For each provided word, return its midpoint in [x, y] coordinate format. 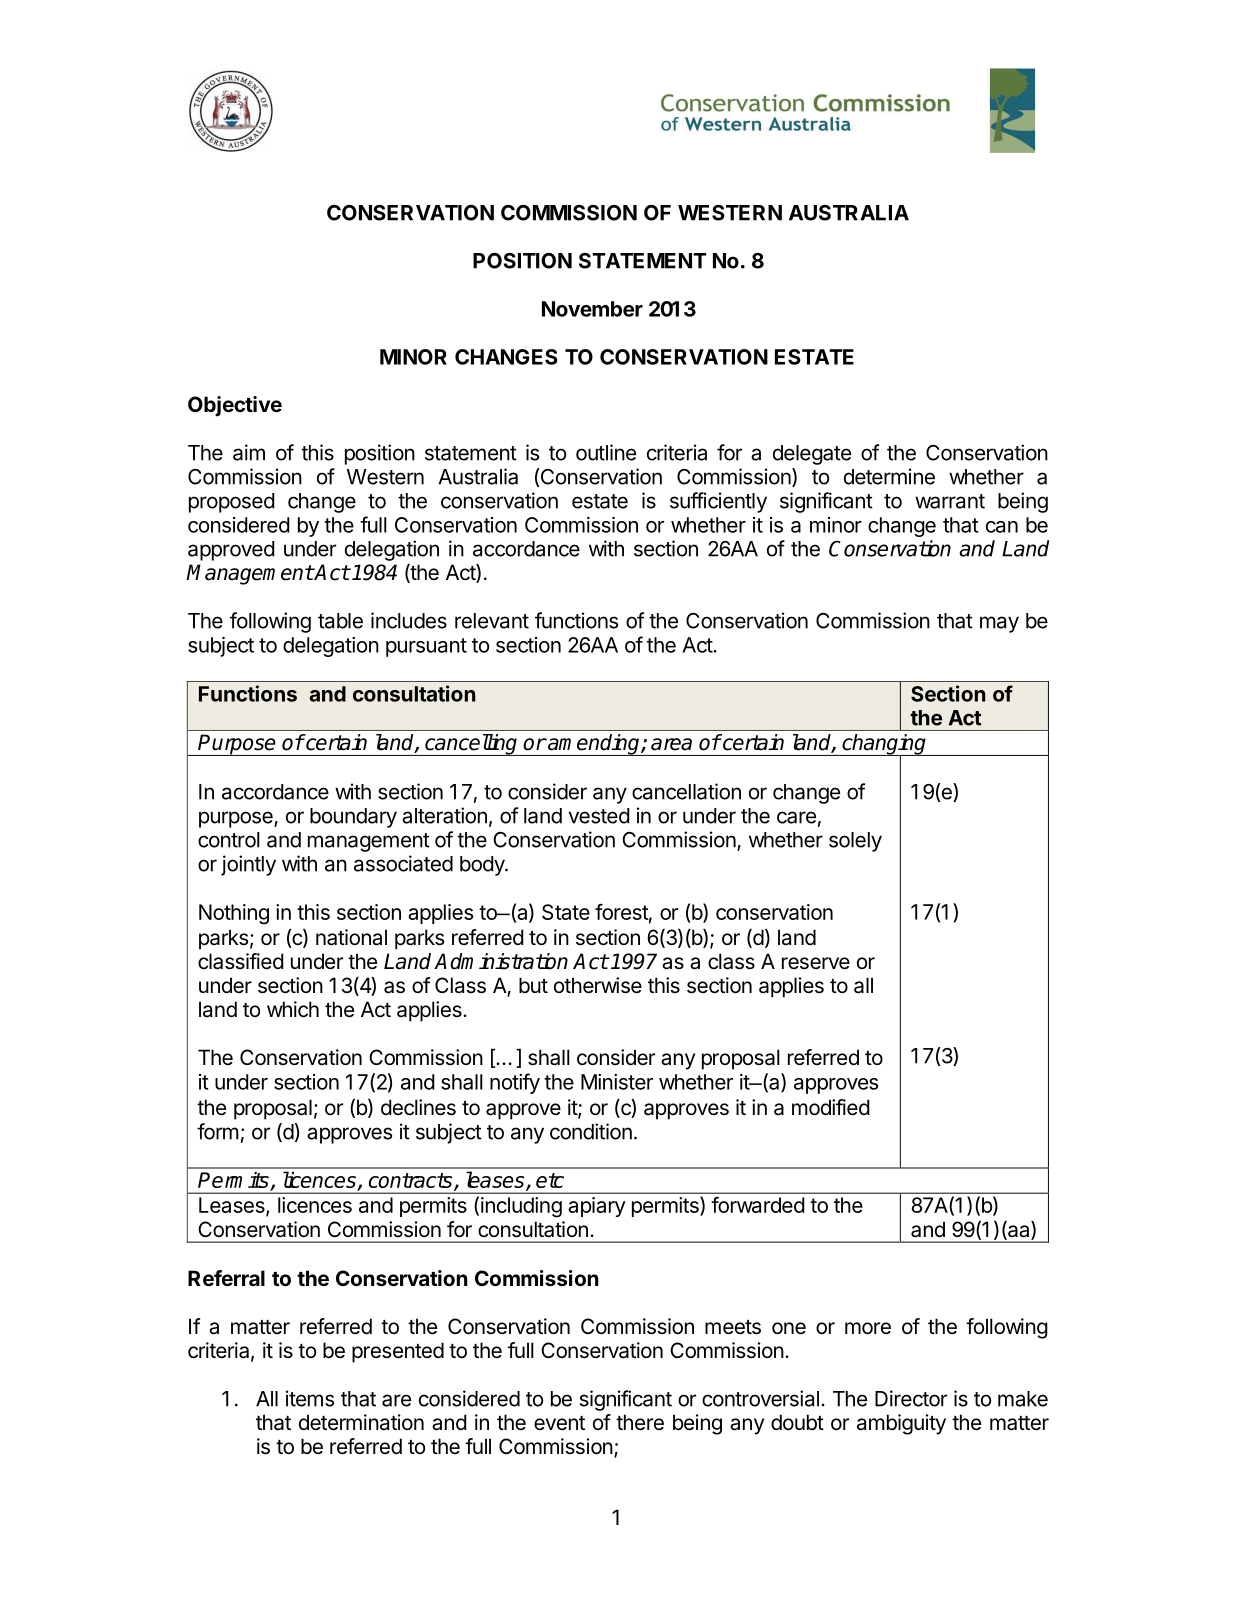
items [310, 1398]
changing [884, 745]
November [592, 309]
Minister [617, 1082]
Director [911, 1398]
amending [594, 745]
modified [831, 1107]
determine [889, 476]
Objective [235, 406]
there [640, 1422]
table [340, 621]
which [293, 1009]
